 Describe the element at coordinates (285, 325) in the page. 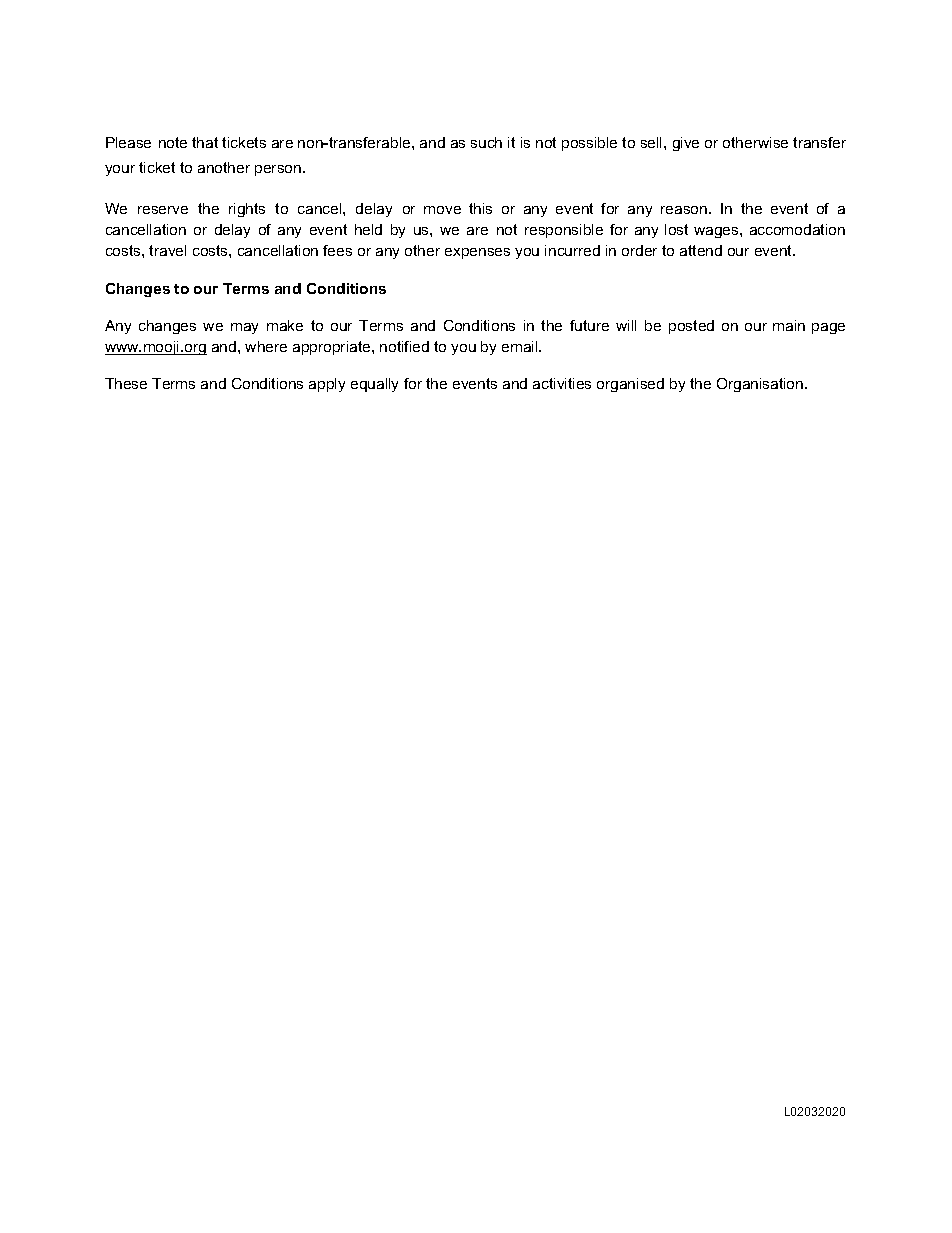

I see `make` at that location.
